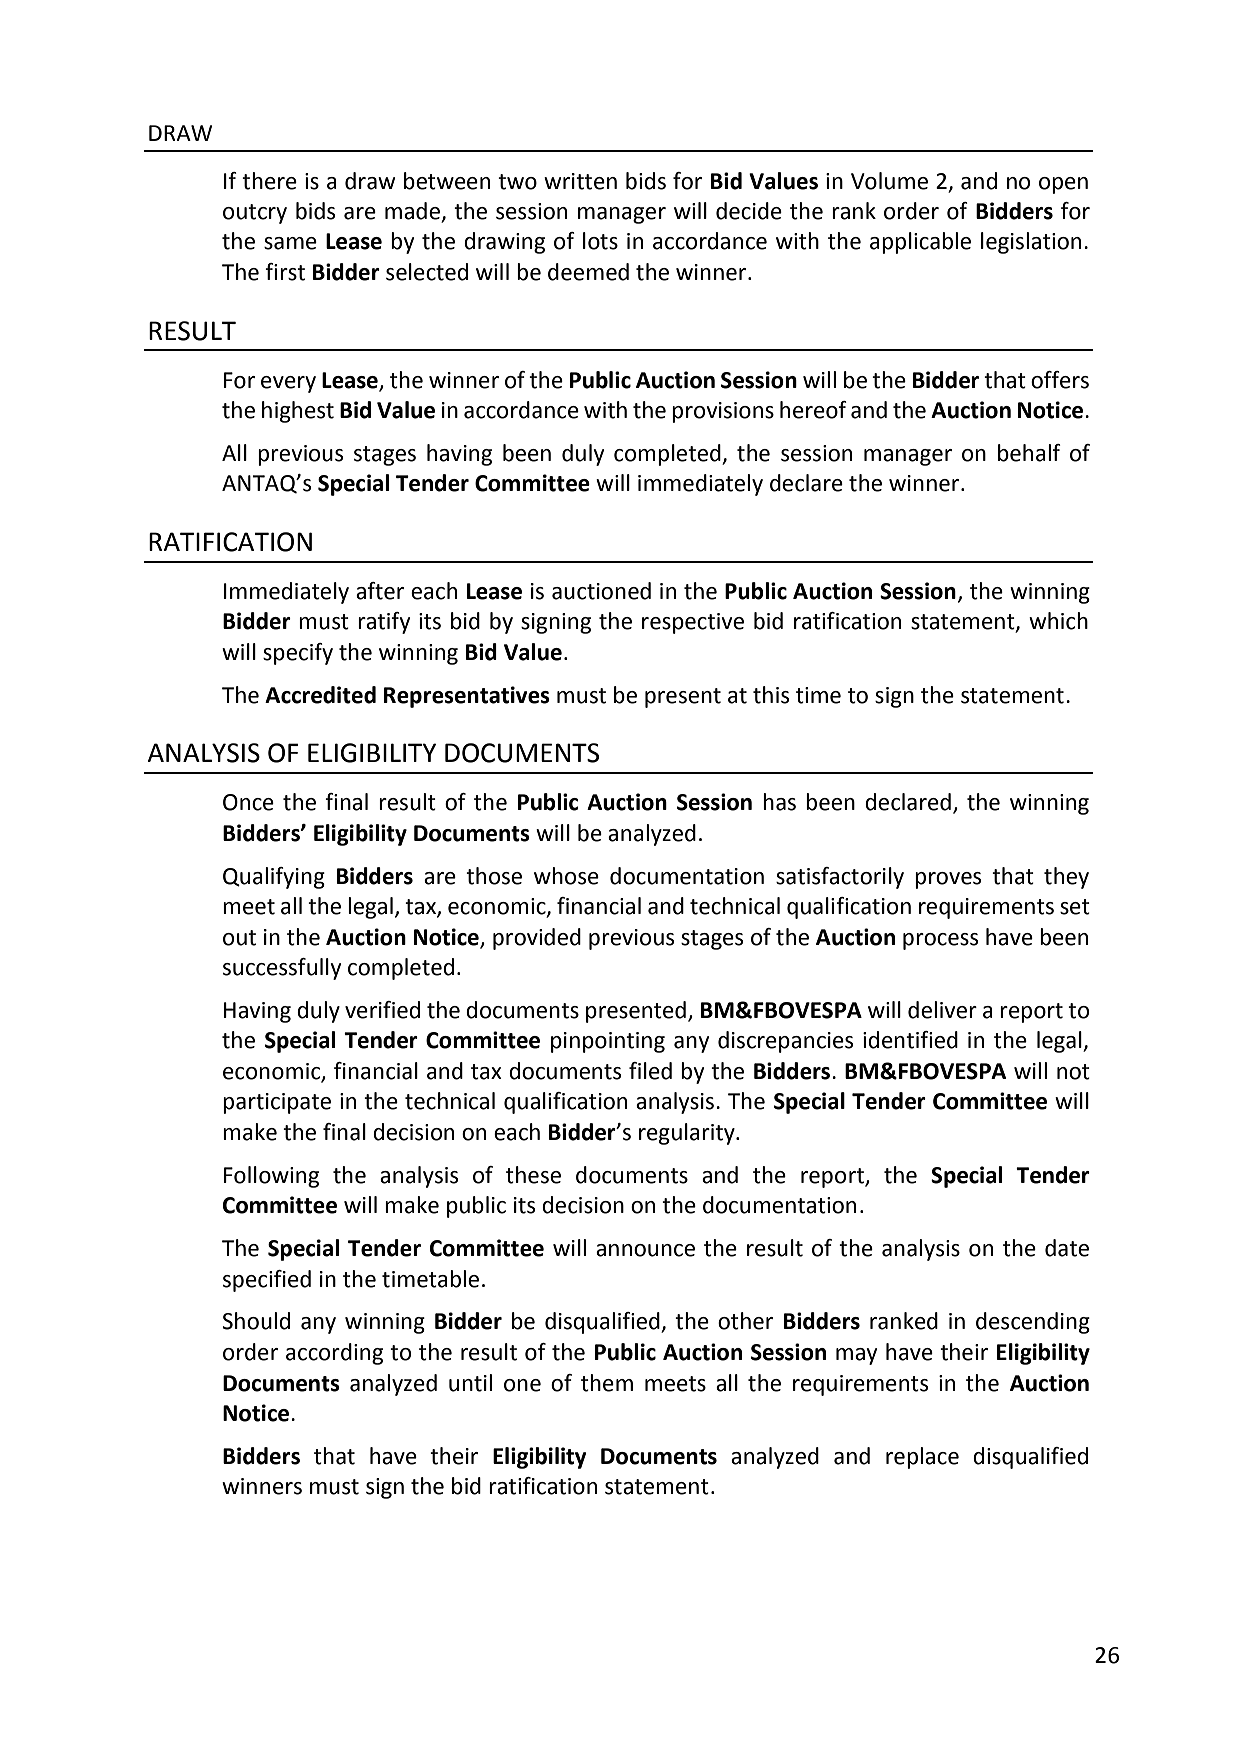 This page has width=1237, height=1750. I want to click on lots, so click(600, 241).
